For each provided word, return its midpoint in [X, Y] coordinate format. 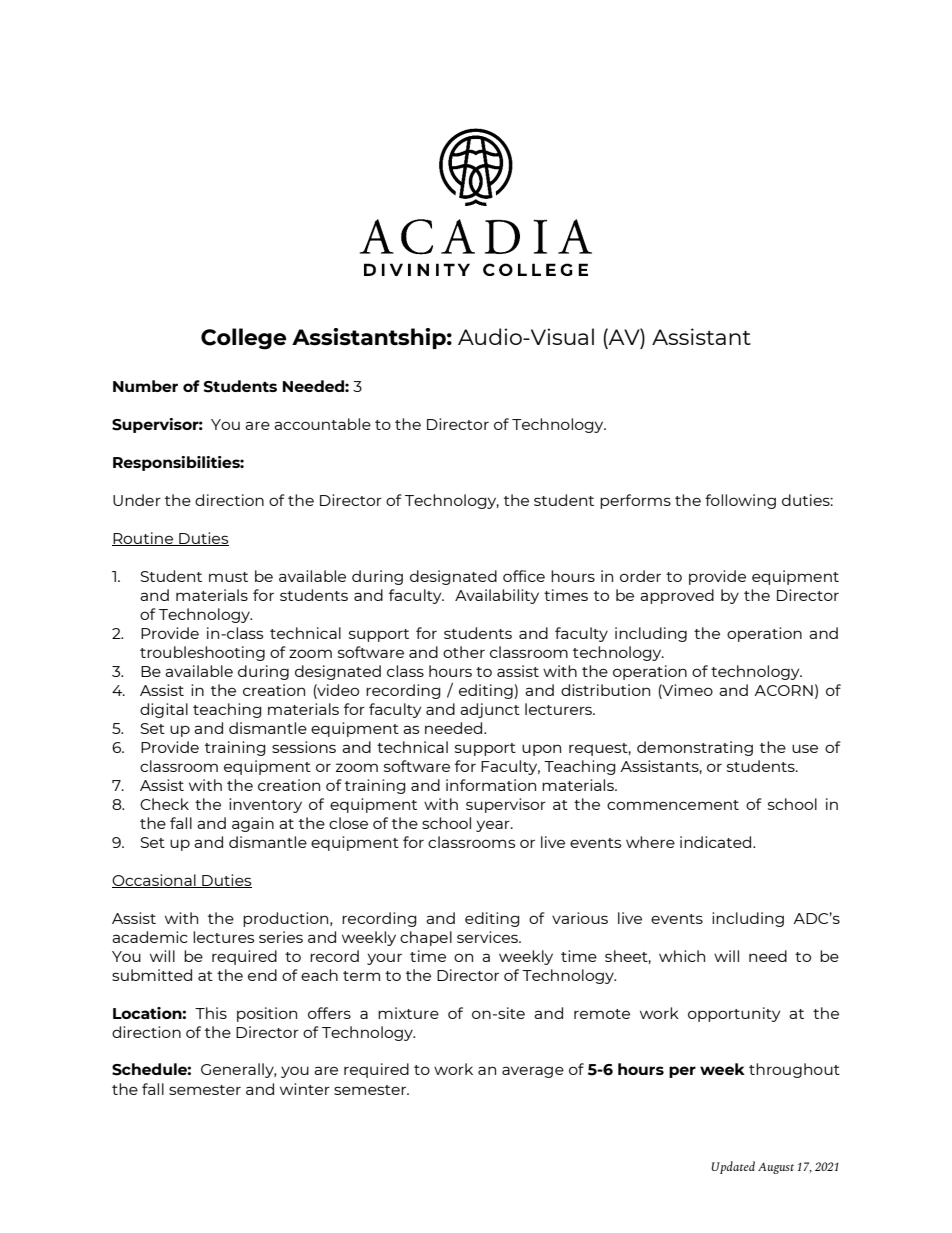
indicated [717, 842]
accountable [322, 424]
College [243, 339]
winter [305, 1089]
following [740, 501]
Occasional [155, 881]
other [464, 652]
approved [677, 596]
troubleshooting [202, 653]
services [488, 937]
